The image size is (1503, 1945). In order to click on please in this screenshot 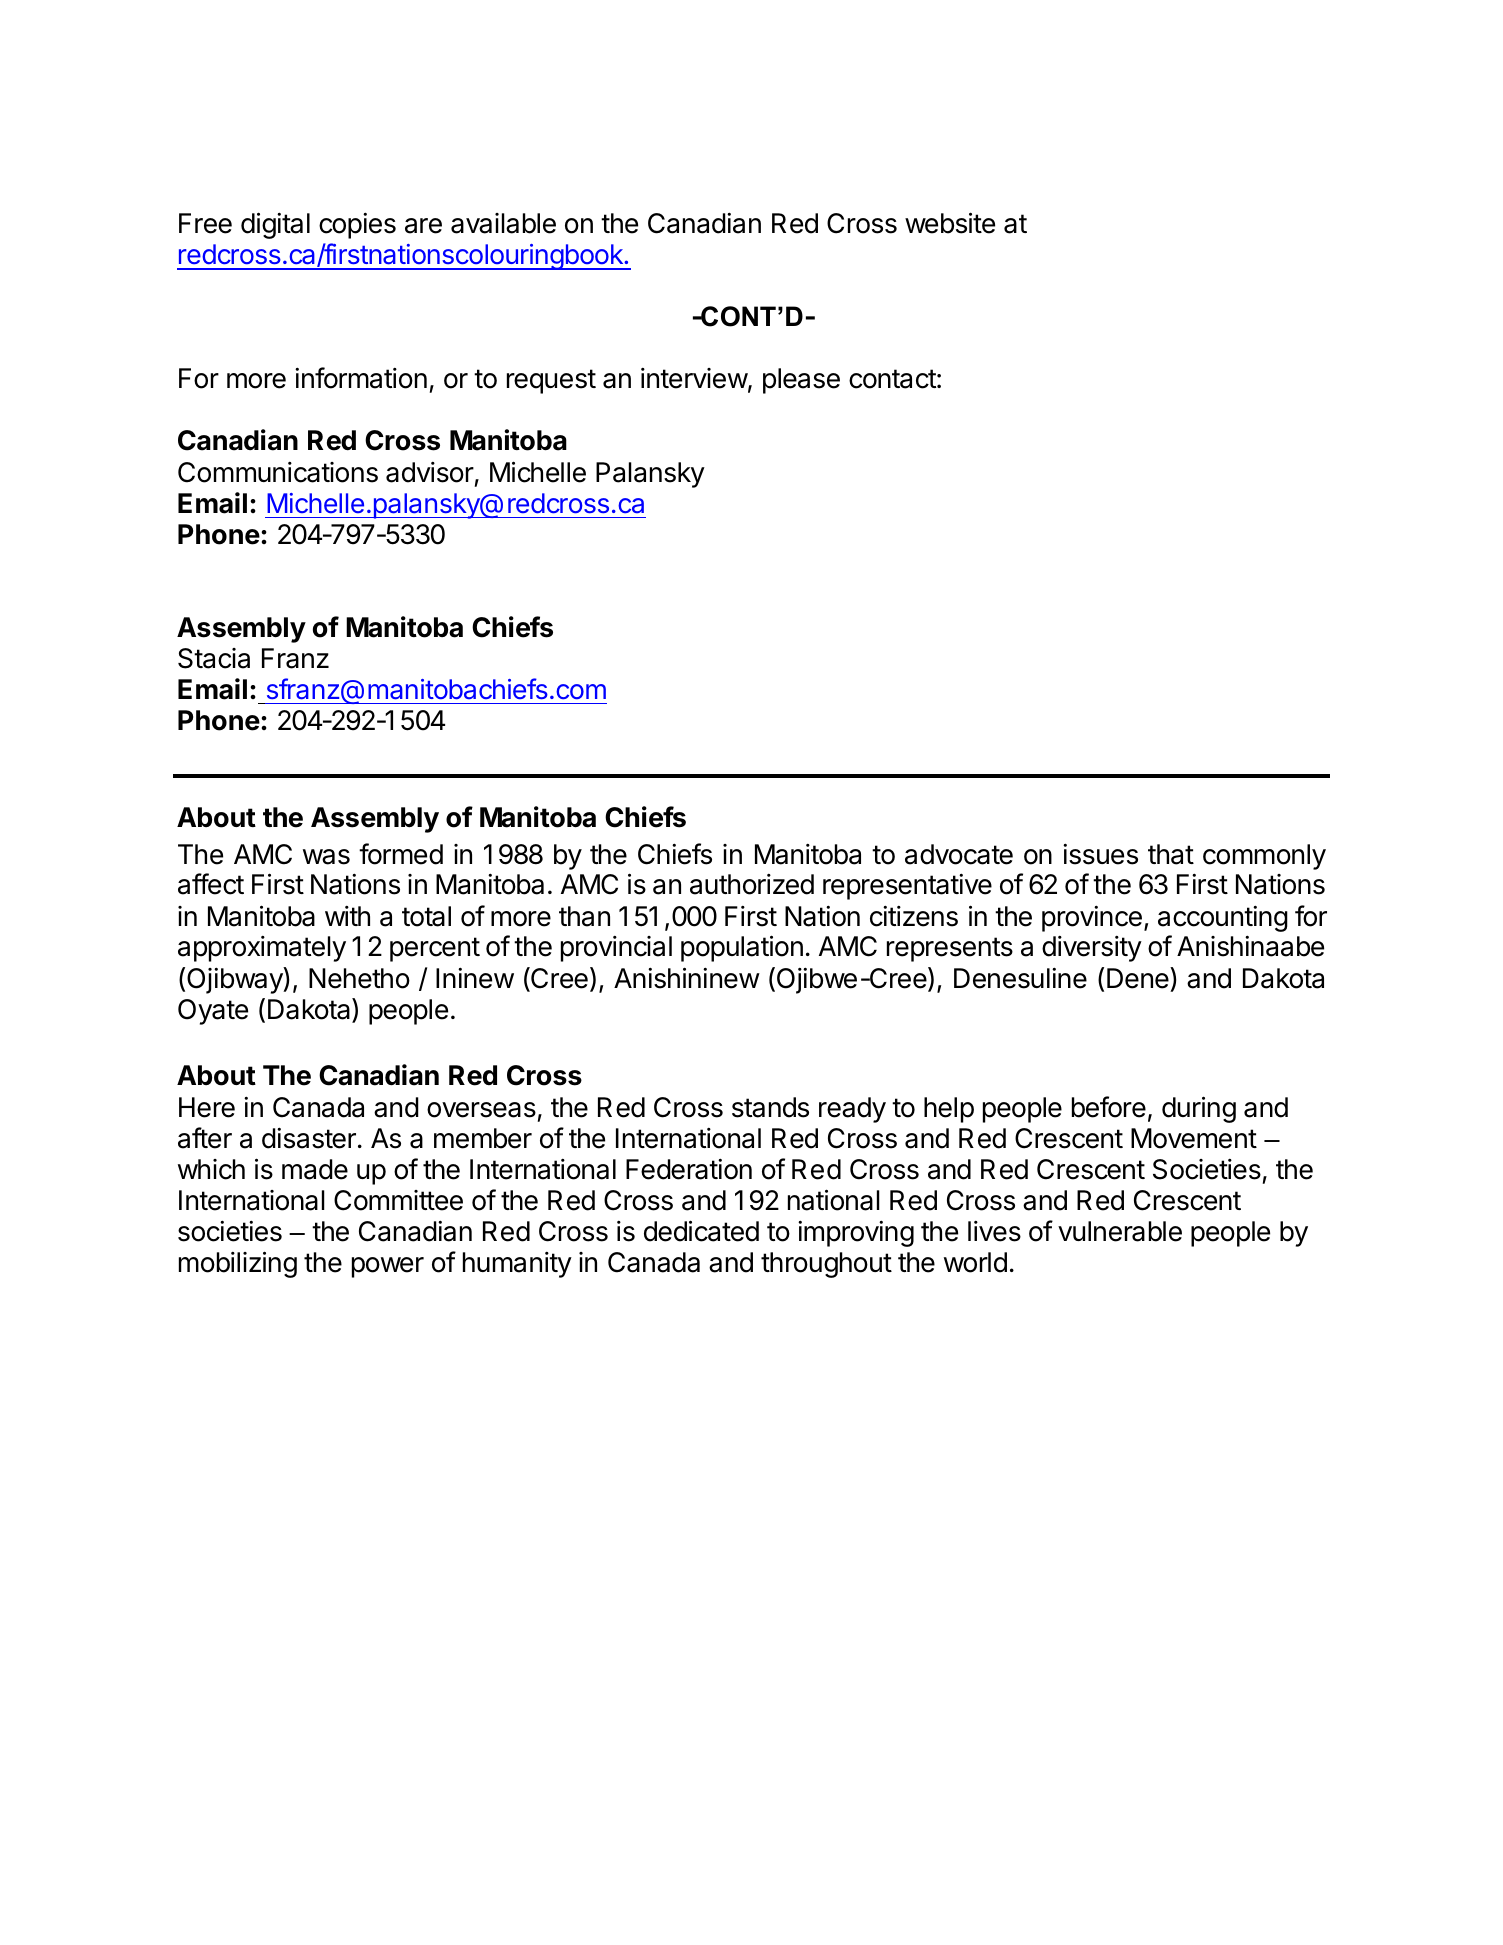, I will do `click(801, 381)`.
